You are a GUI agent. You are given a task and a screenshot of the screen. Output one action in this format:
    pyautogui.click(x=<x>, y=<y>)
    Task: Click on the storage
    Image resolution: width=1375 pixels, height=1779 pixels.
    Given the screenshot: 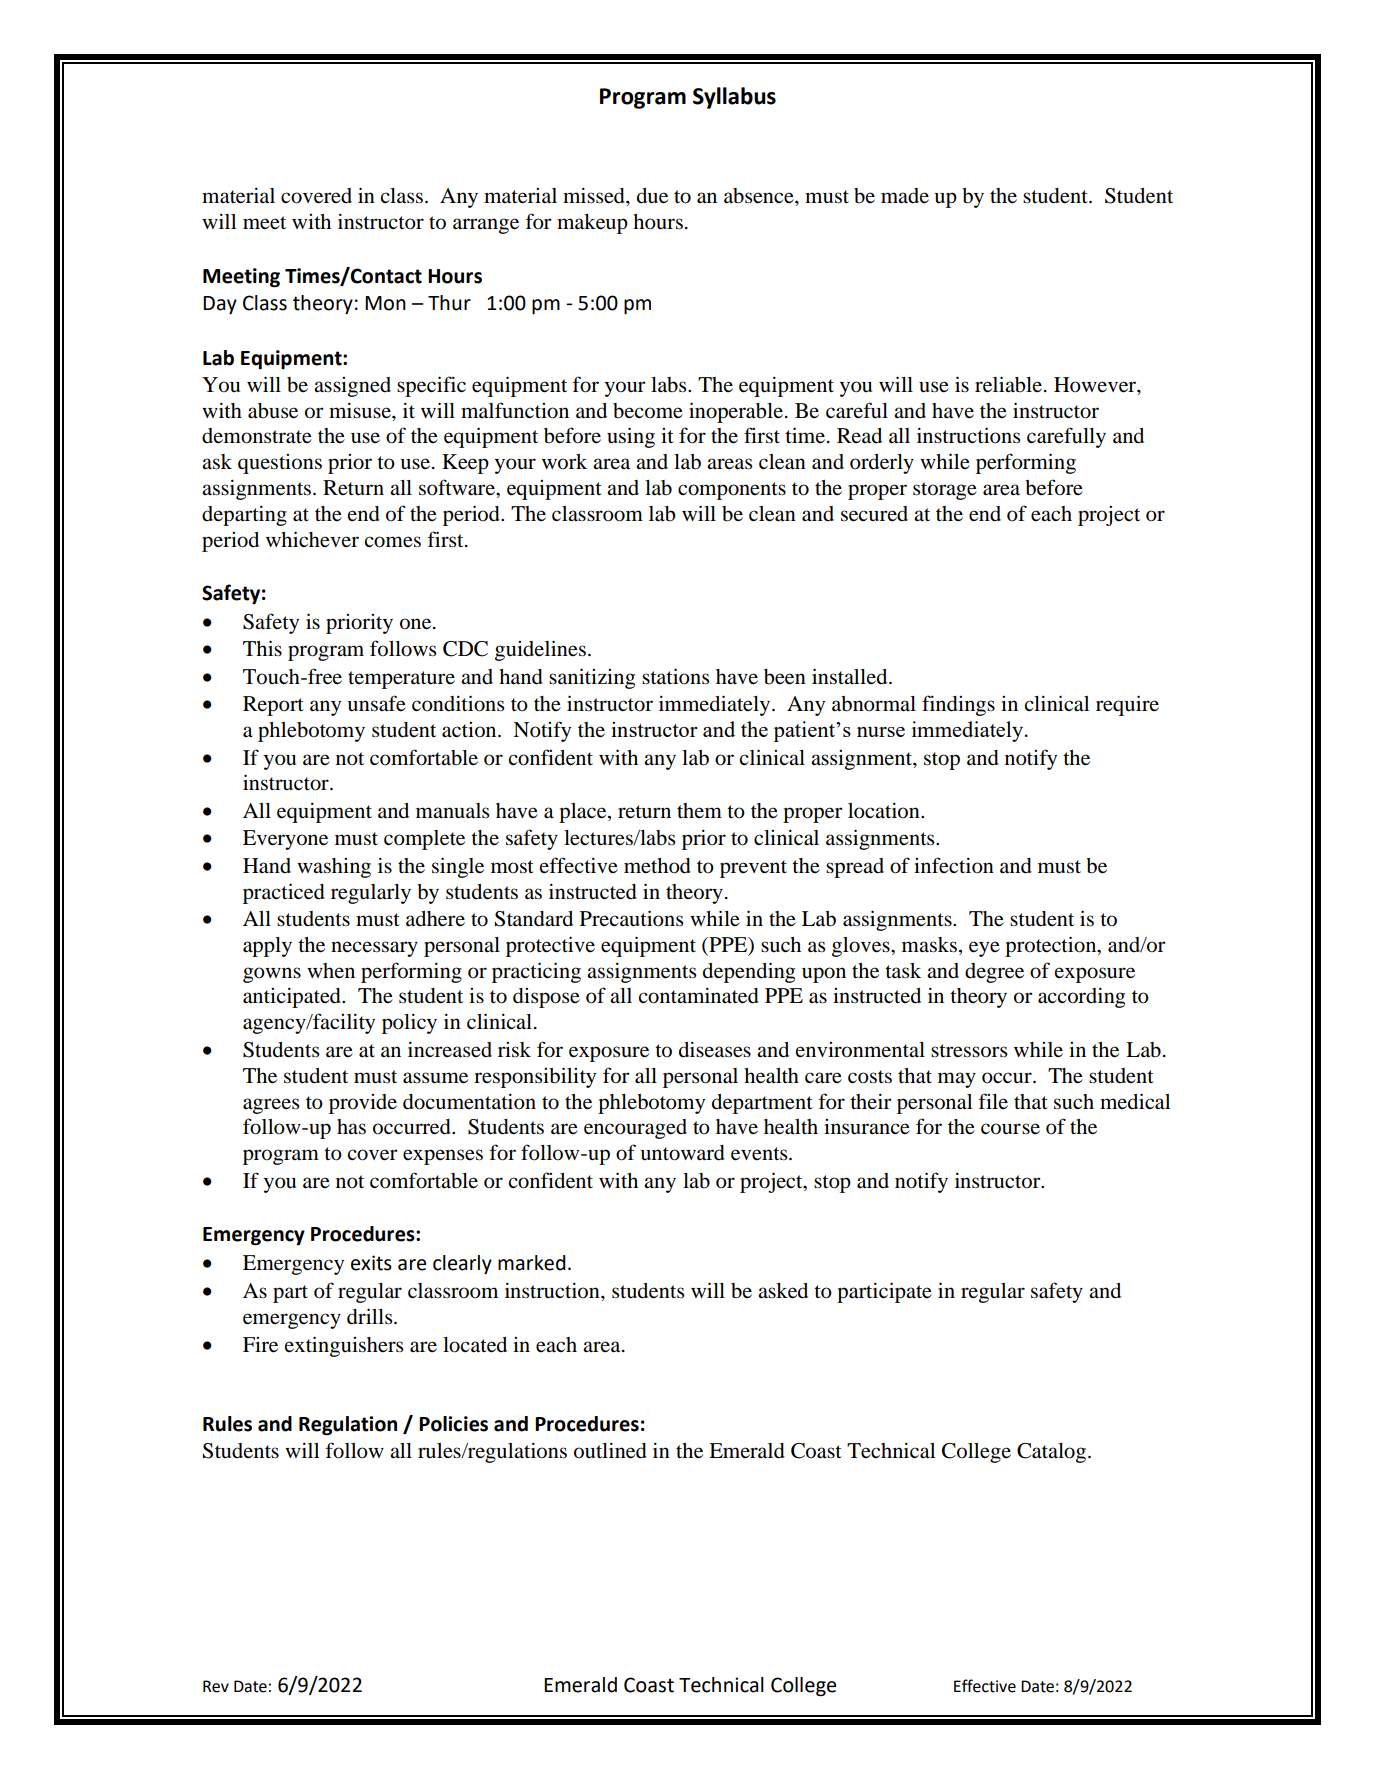 What is the action you would take?
    pyautogui.click(x=945, y=491)
